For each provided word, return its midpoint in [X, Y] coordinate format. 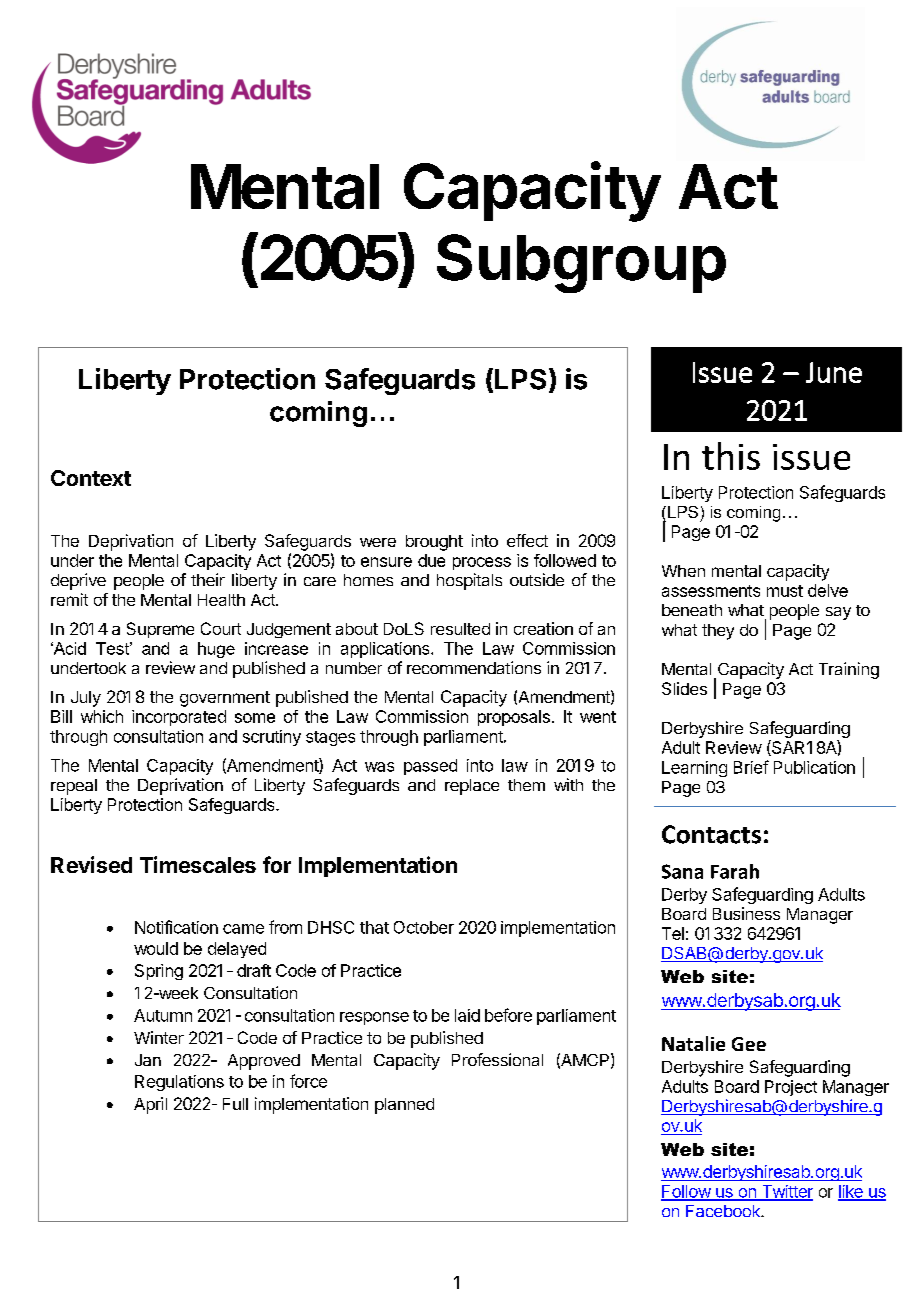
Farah [735, 871]
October [424, 927]
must [785, 591]
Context [91, 478]
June [834, 372]
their [208, 579]
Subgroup [581, 263]
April [150, 1105]
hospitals [469, 581]
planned [404, 1106]
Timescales [198, 864]
